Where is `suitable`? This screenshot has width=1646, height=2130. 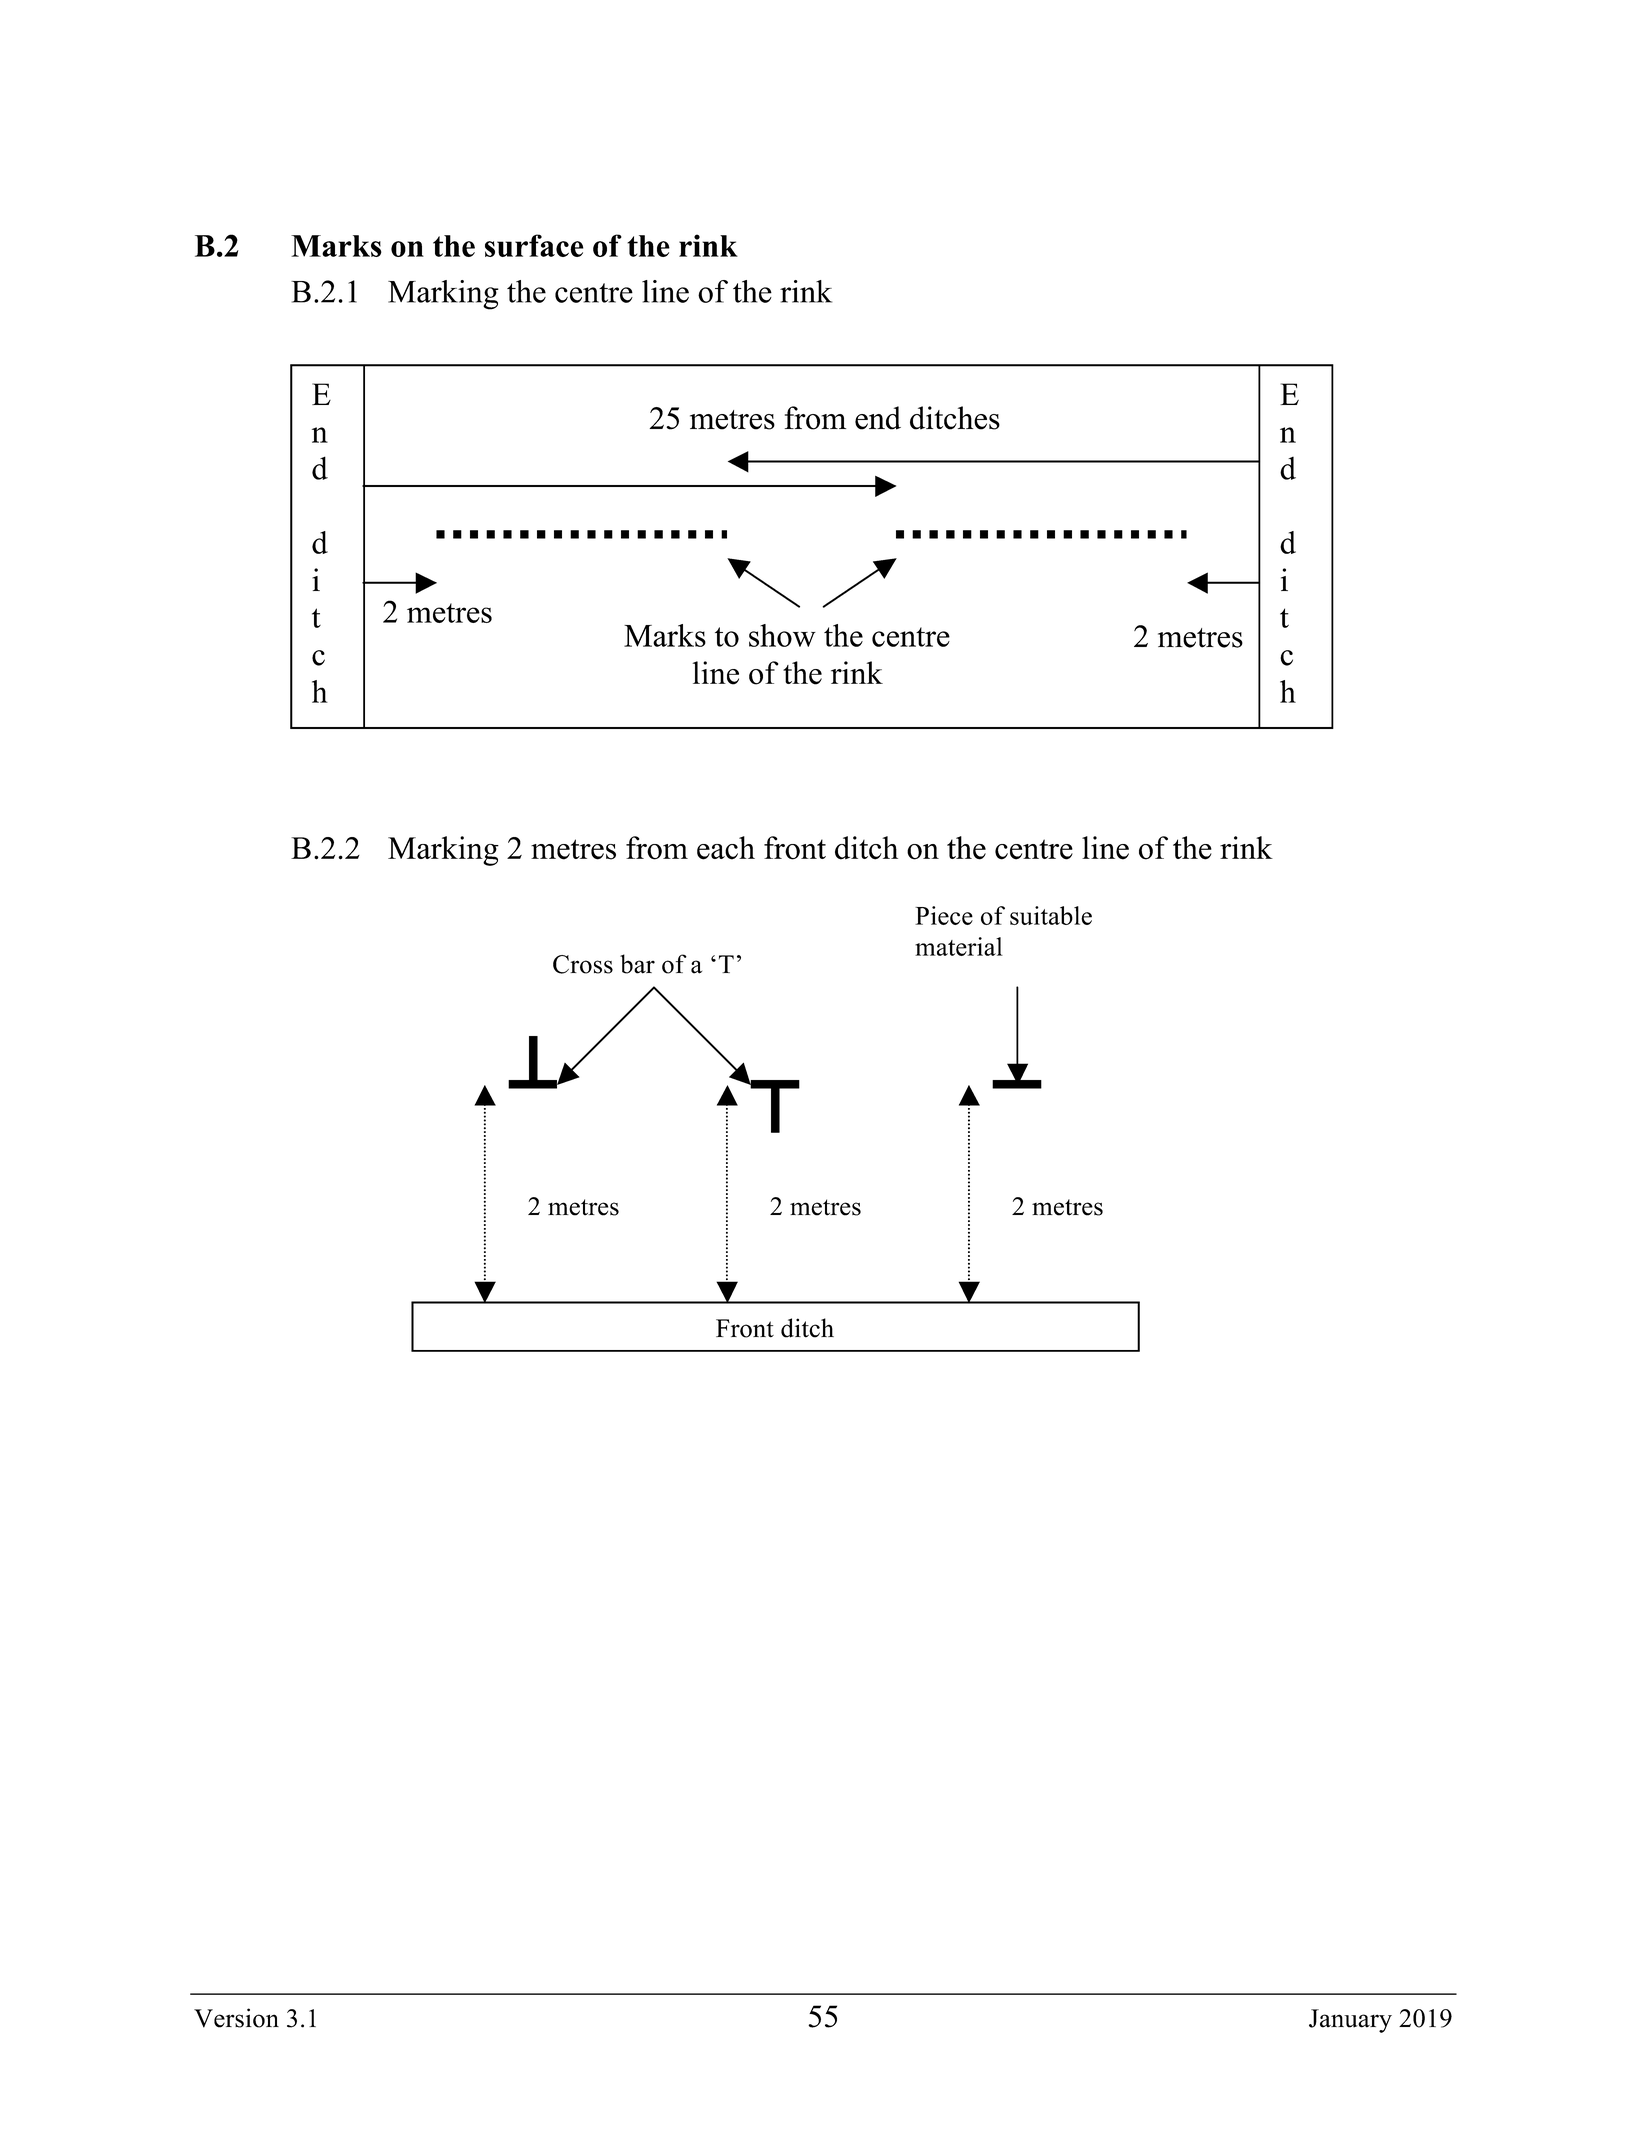
suitable is located at coordinates (1051, 915).
